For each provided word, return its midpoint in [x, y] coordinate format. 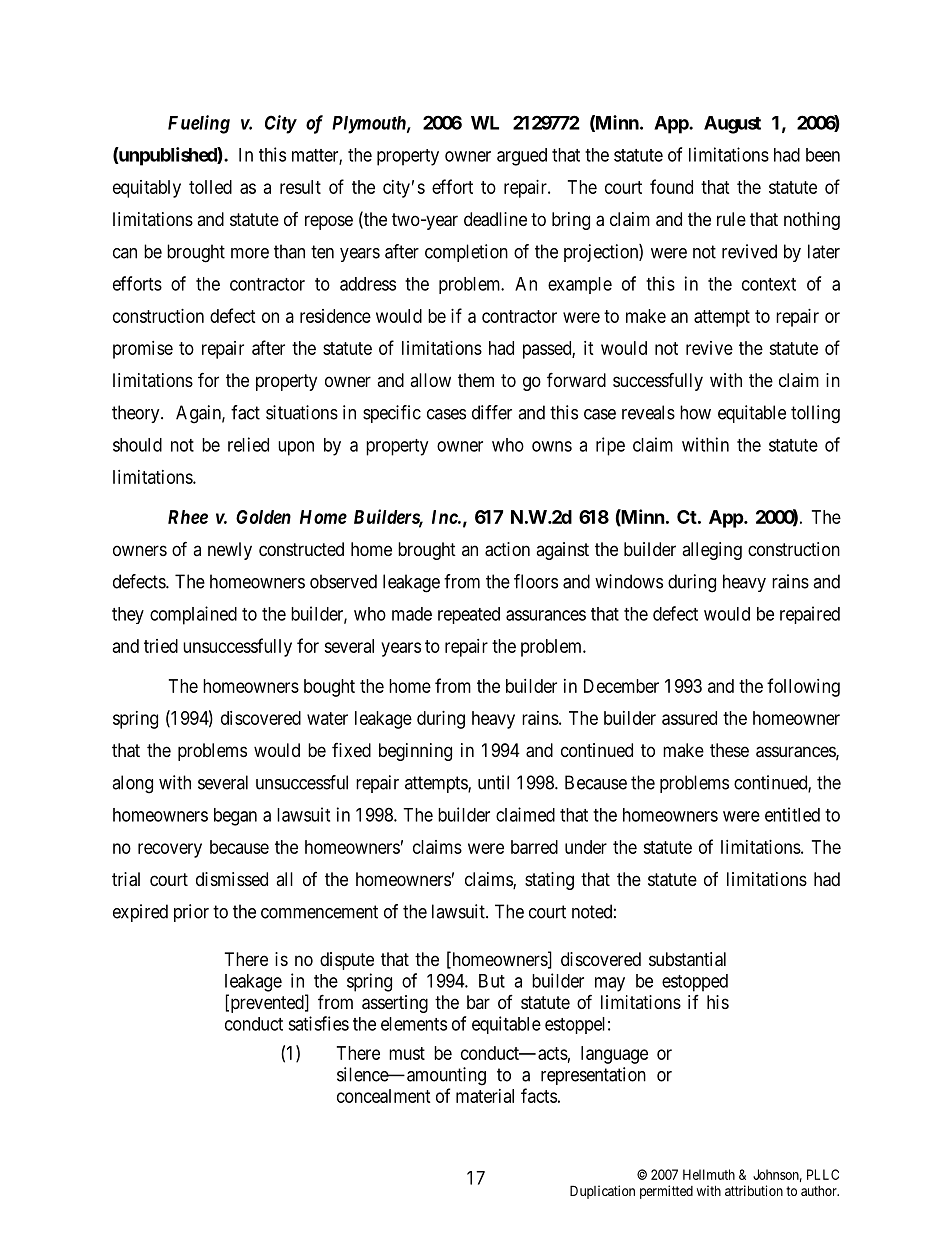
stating [549, 881]
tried [161, 646]
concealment [384, 1096]
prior [191, 913]
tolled [210, 187]
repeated [469, 615]
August [732, 125]
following [803, 687]
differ [492, 412]
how [695, 412]
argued [522, 157]
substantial [687, 959]
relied [248, 444]
